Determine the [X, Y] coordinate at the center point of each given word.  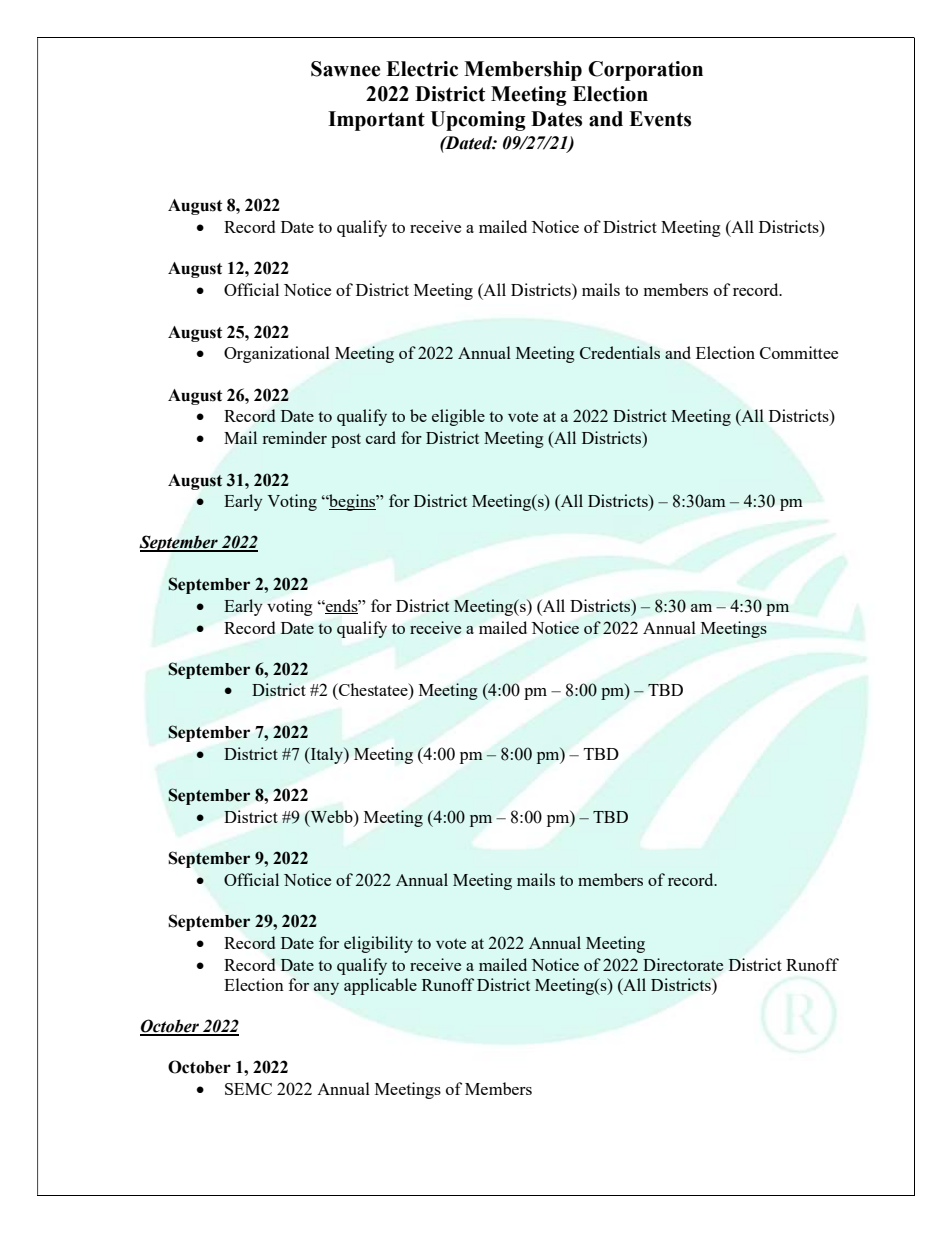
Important [376, 121]
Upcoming [478, 121]
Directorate [683, 964]
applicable [380, 986]
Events [660, 119]
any [326, 989]
